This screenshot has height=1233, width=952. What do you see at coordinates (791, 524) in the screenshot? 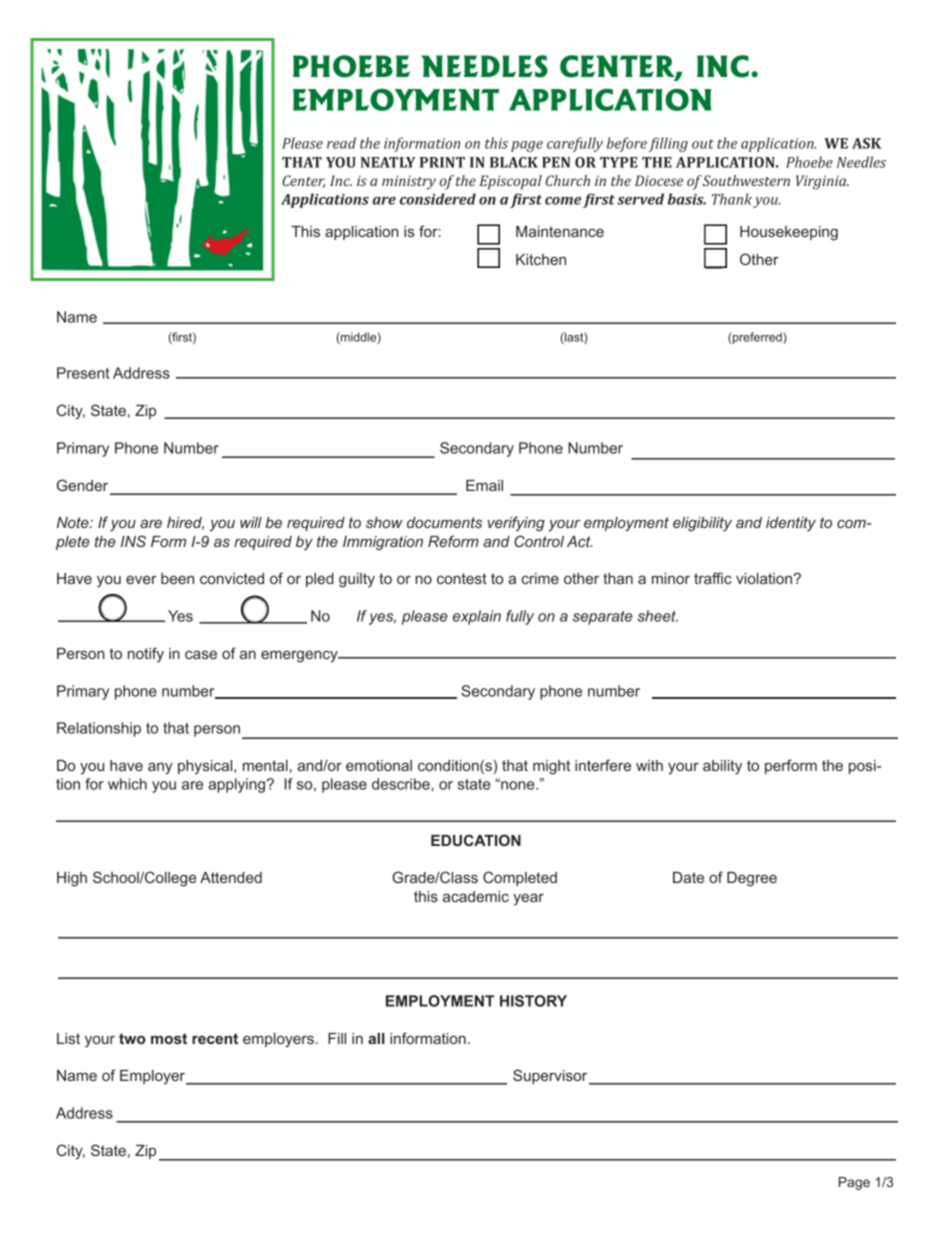
I see `identity` at bounding box center [791, 524].
